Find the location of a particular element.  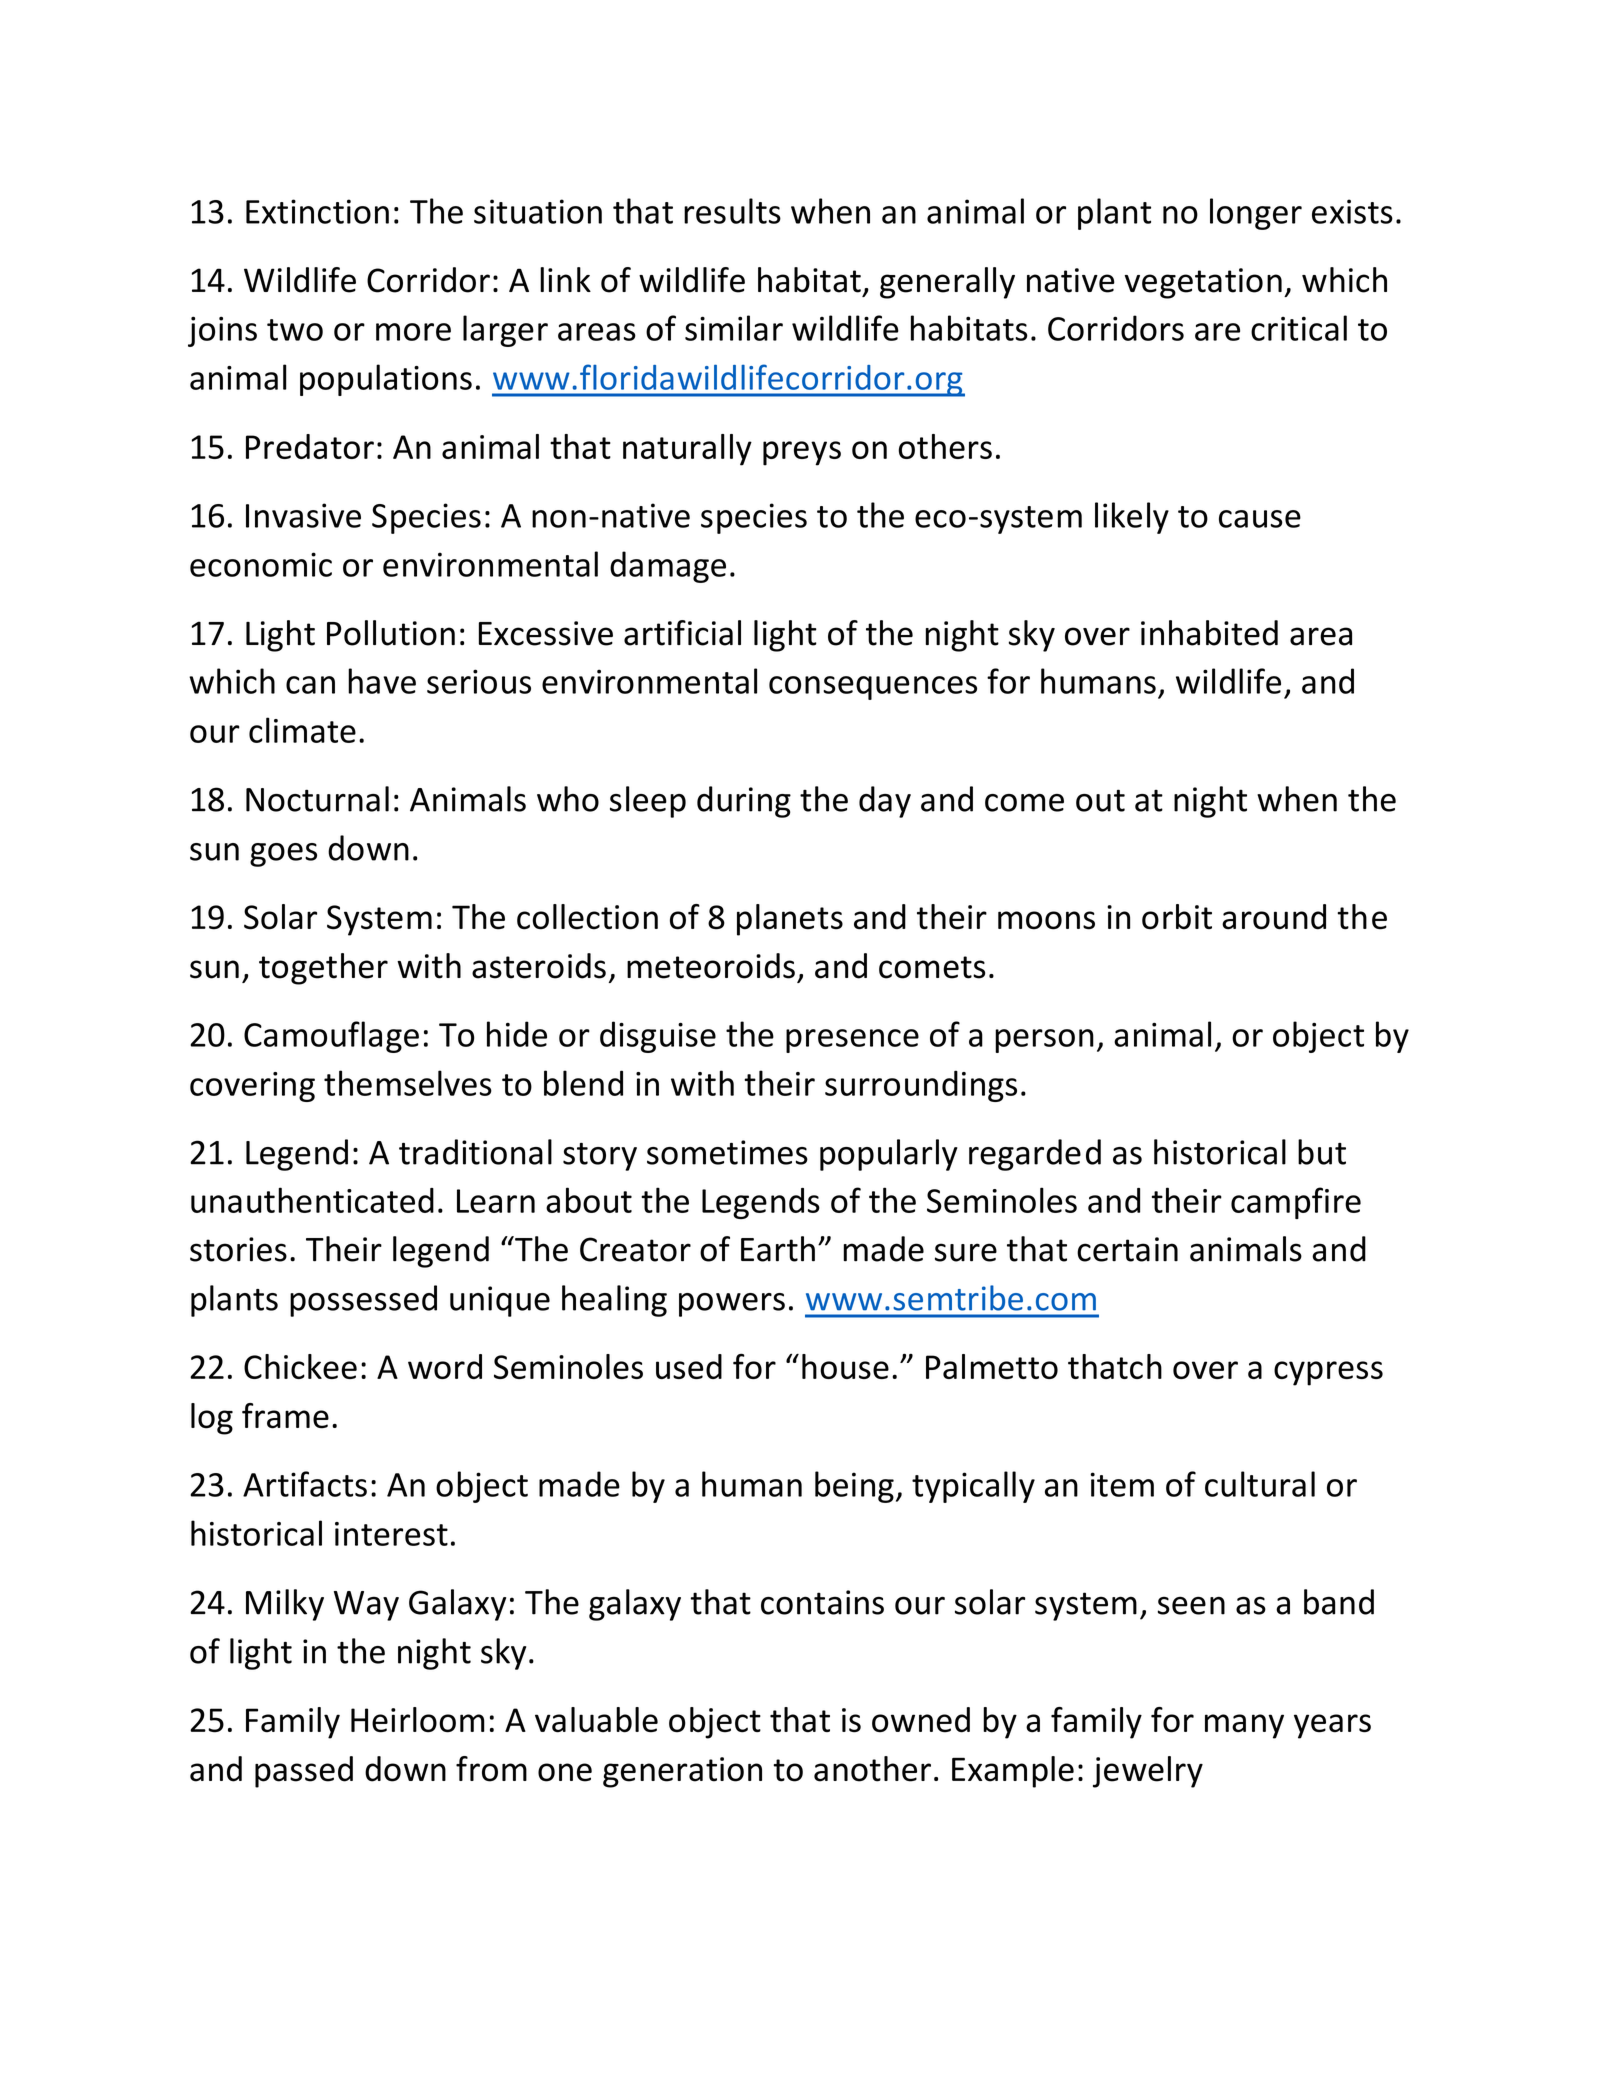

vegetation is located at coordinates (1203, 283).
